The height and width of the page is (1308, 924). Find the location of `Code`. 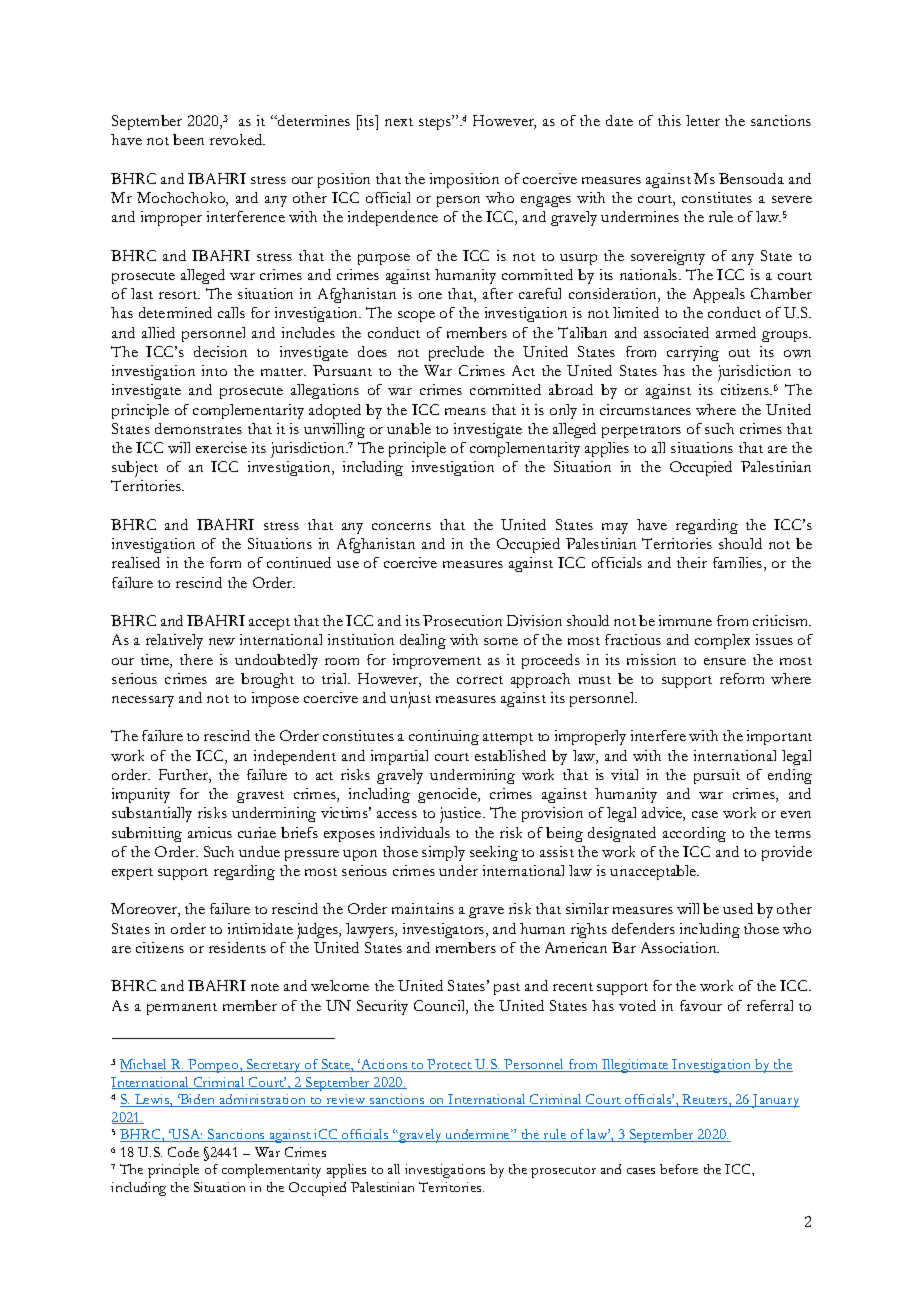

Code is located at coordinates (183, 1152).
